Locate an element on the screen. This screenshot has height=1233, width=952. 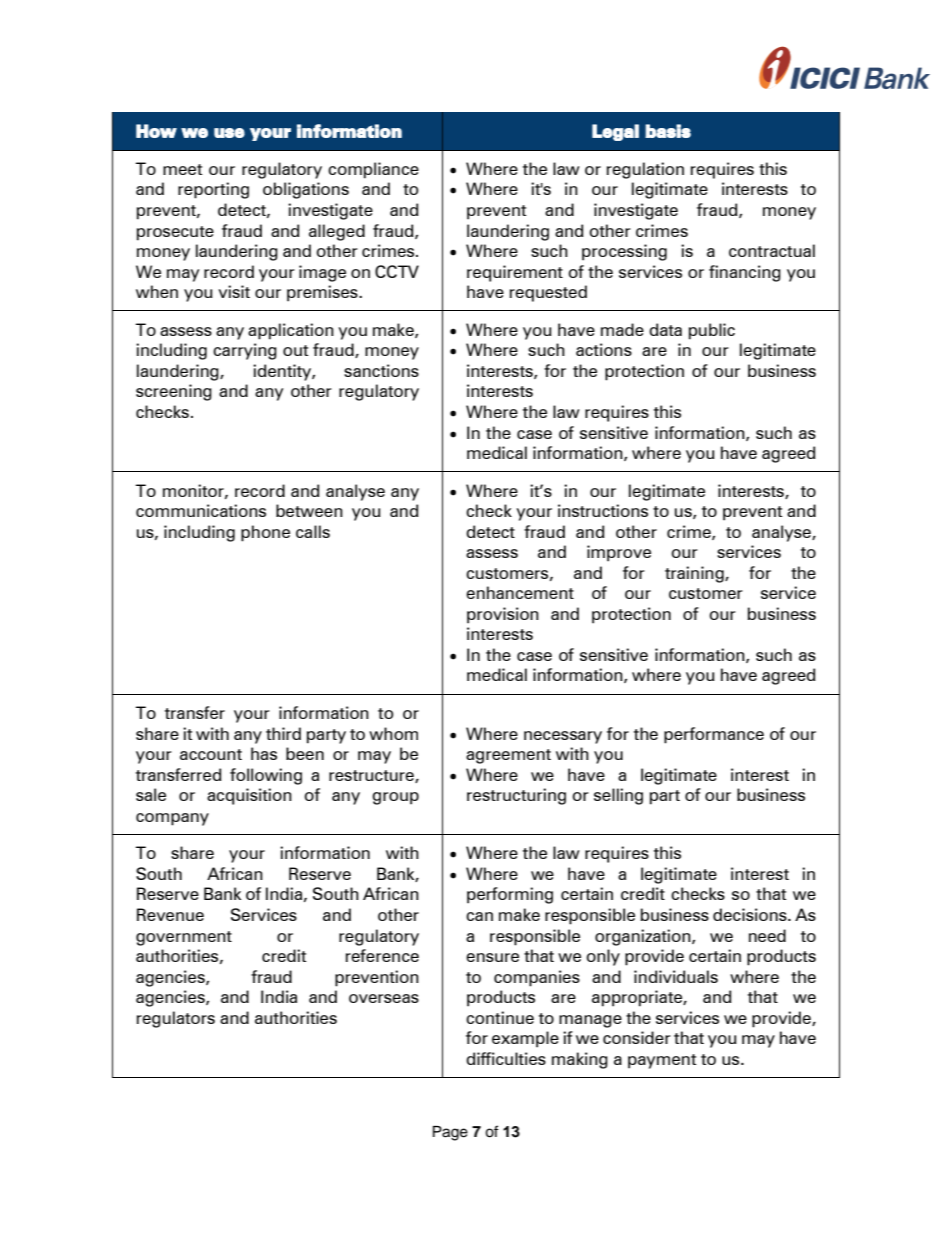
Page is located at coordinates (450, 1133).
